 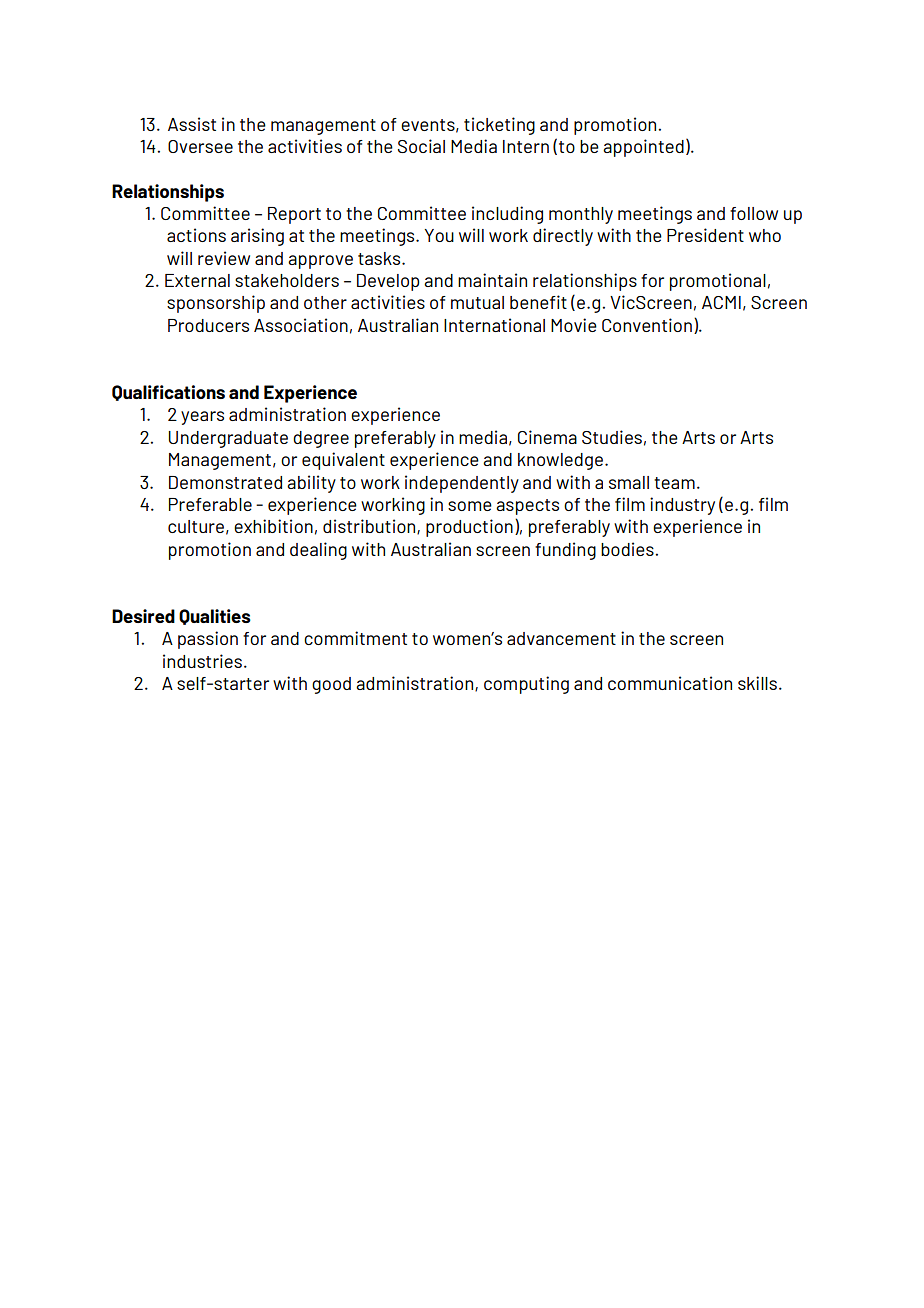 I want to click on years, so click(x=202, y=418).
